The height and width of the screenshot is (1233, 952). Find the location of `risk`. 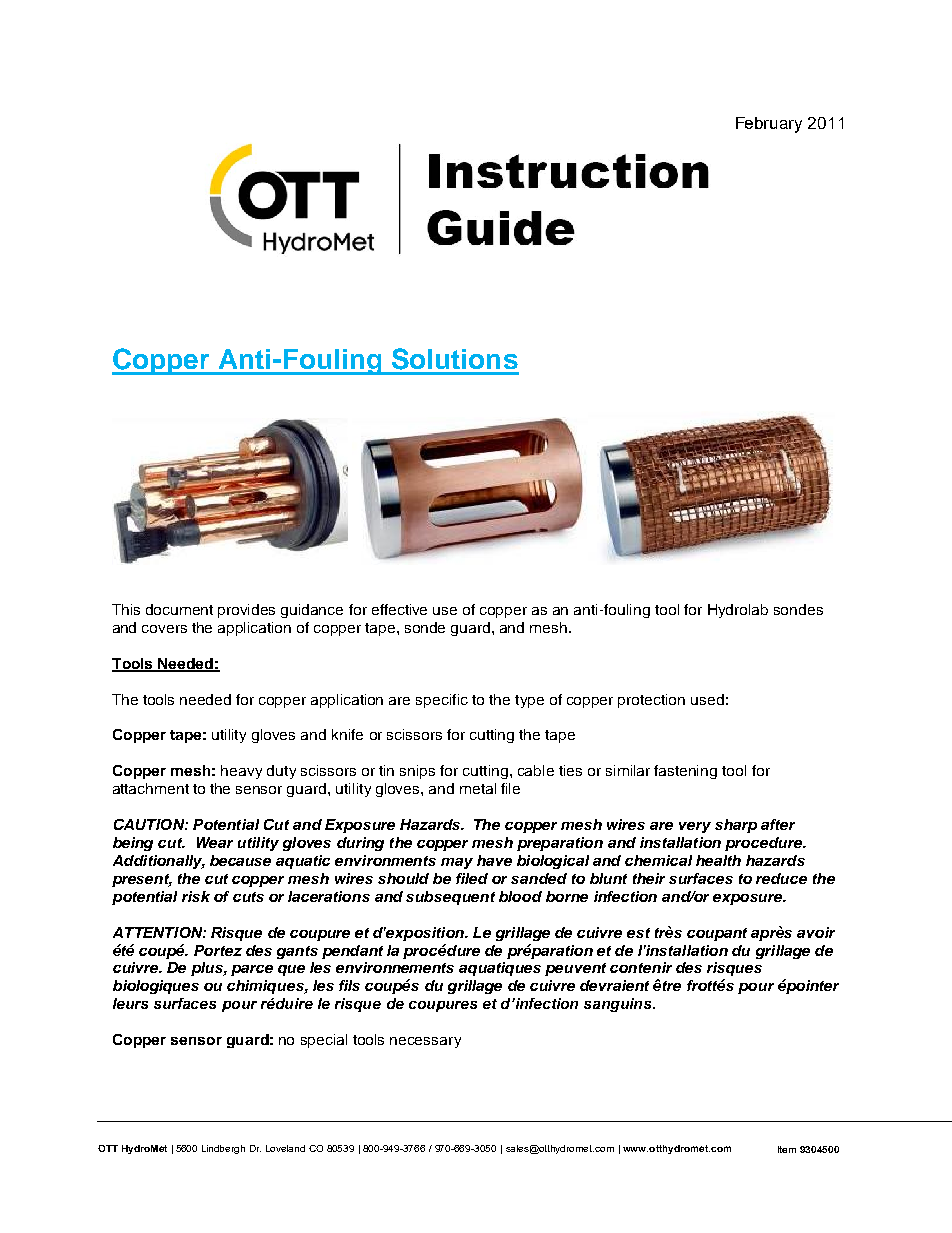

risk is located at coordinates (196, 896).
